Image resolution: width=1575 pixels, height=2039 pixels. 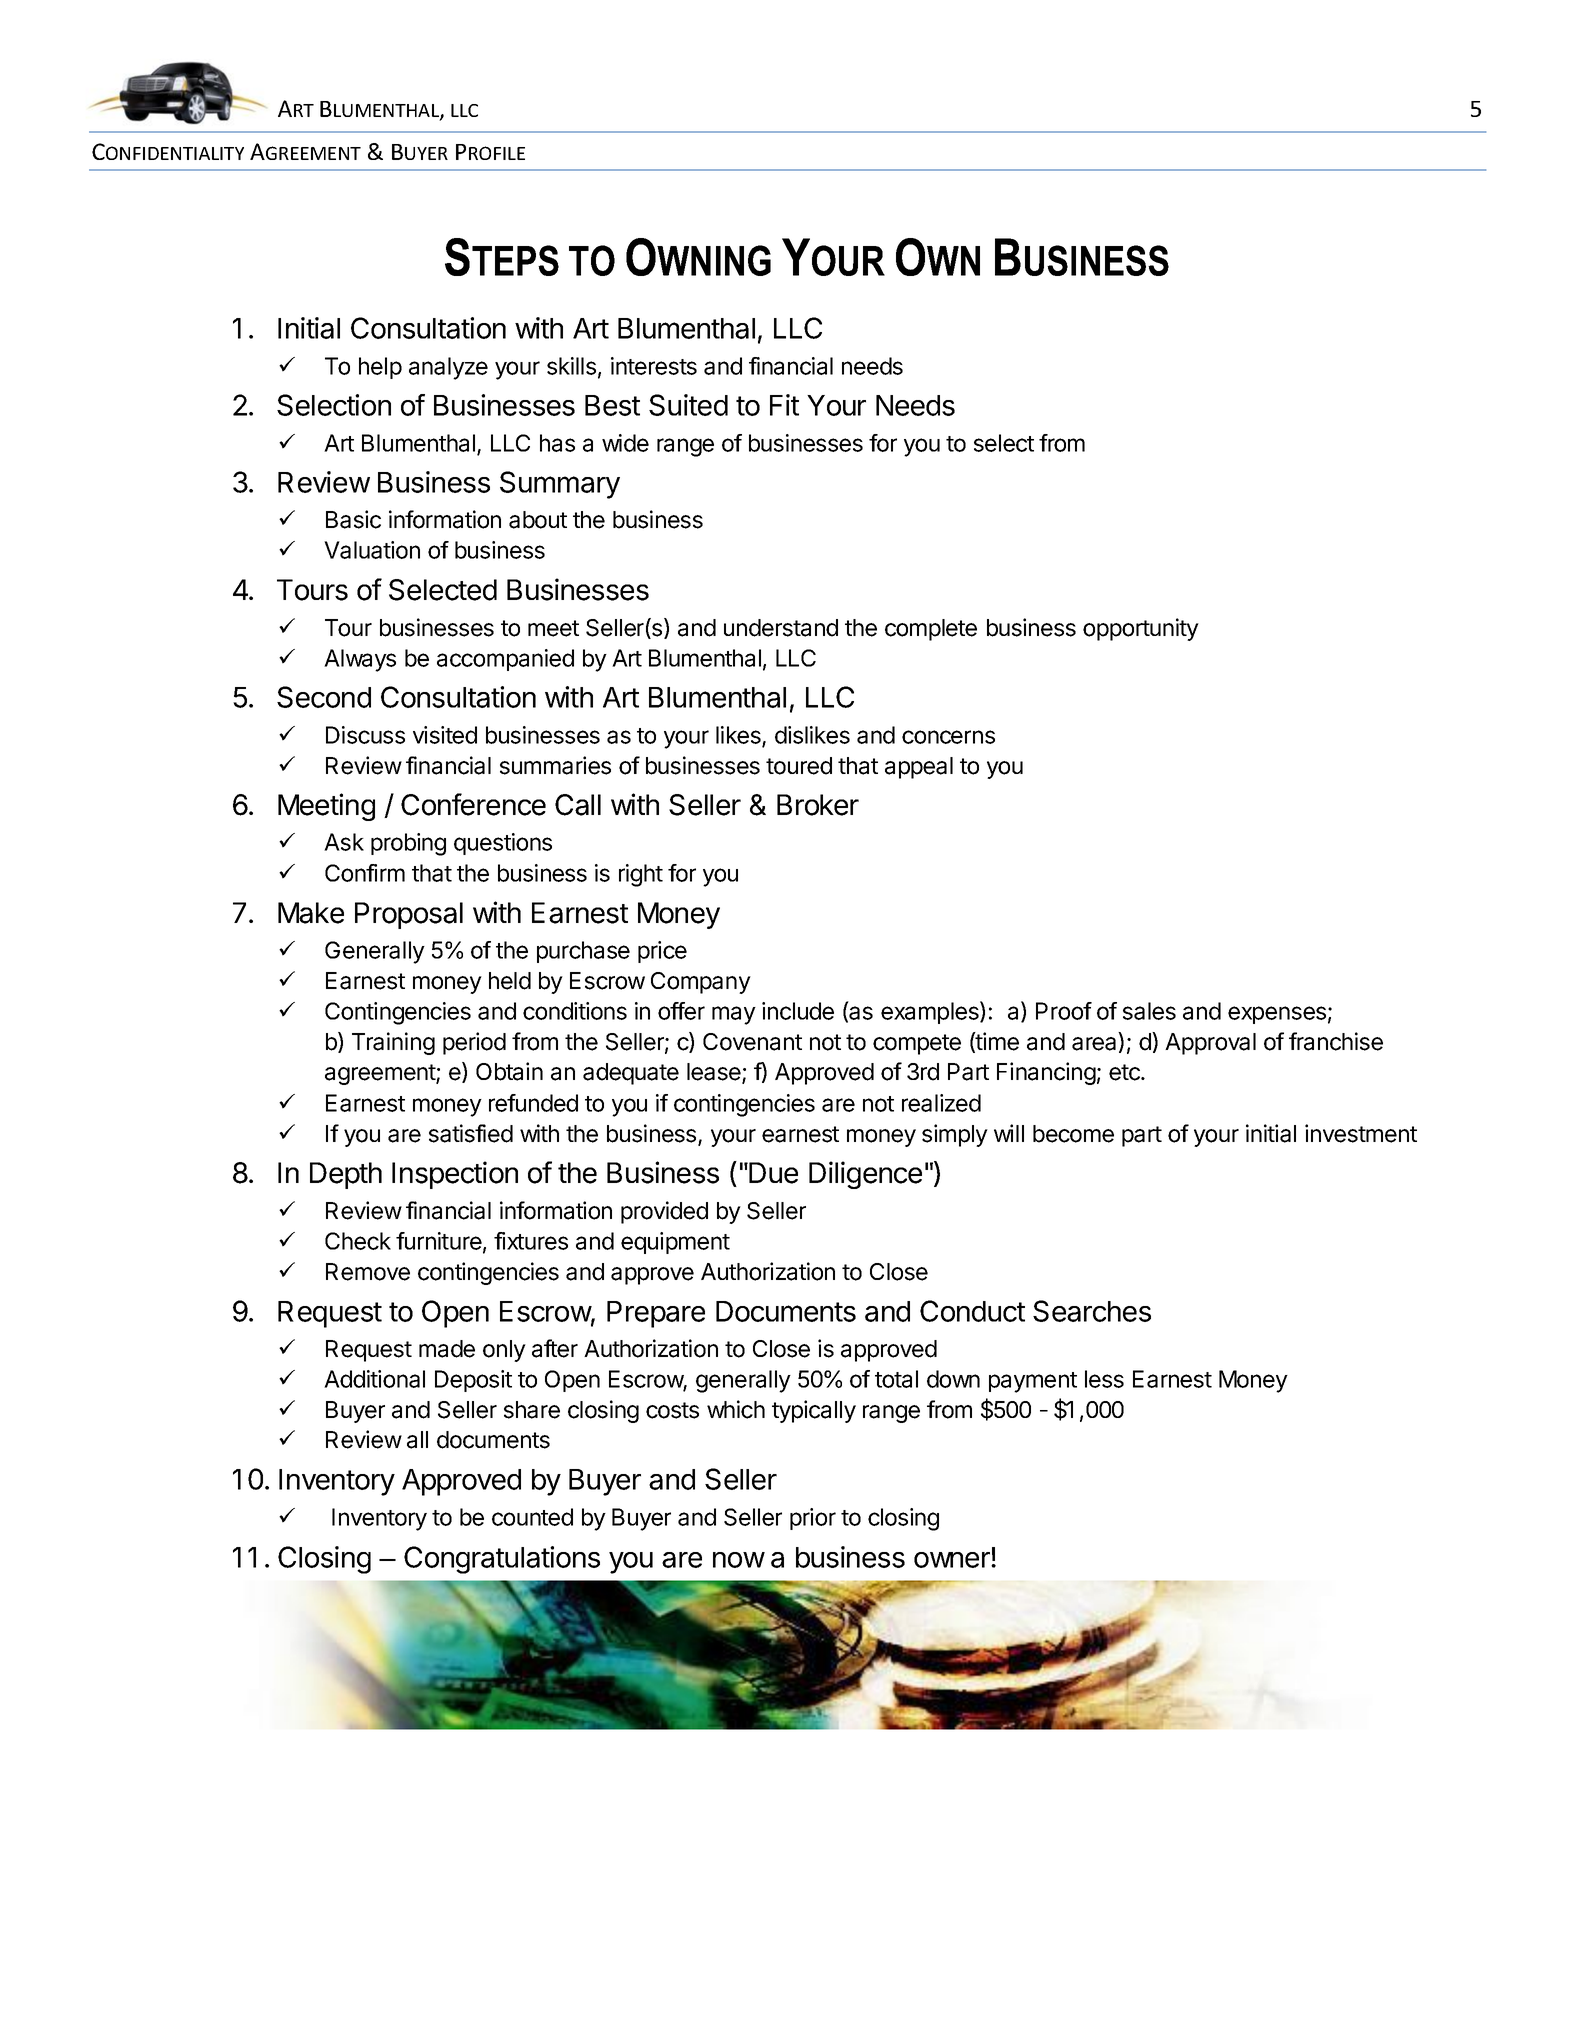 I want to click on prior, so click(x=813, y=1519).
